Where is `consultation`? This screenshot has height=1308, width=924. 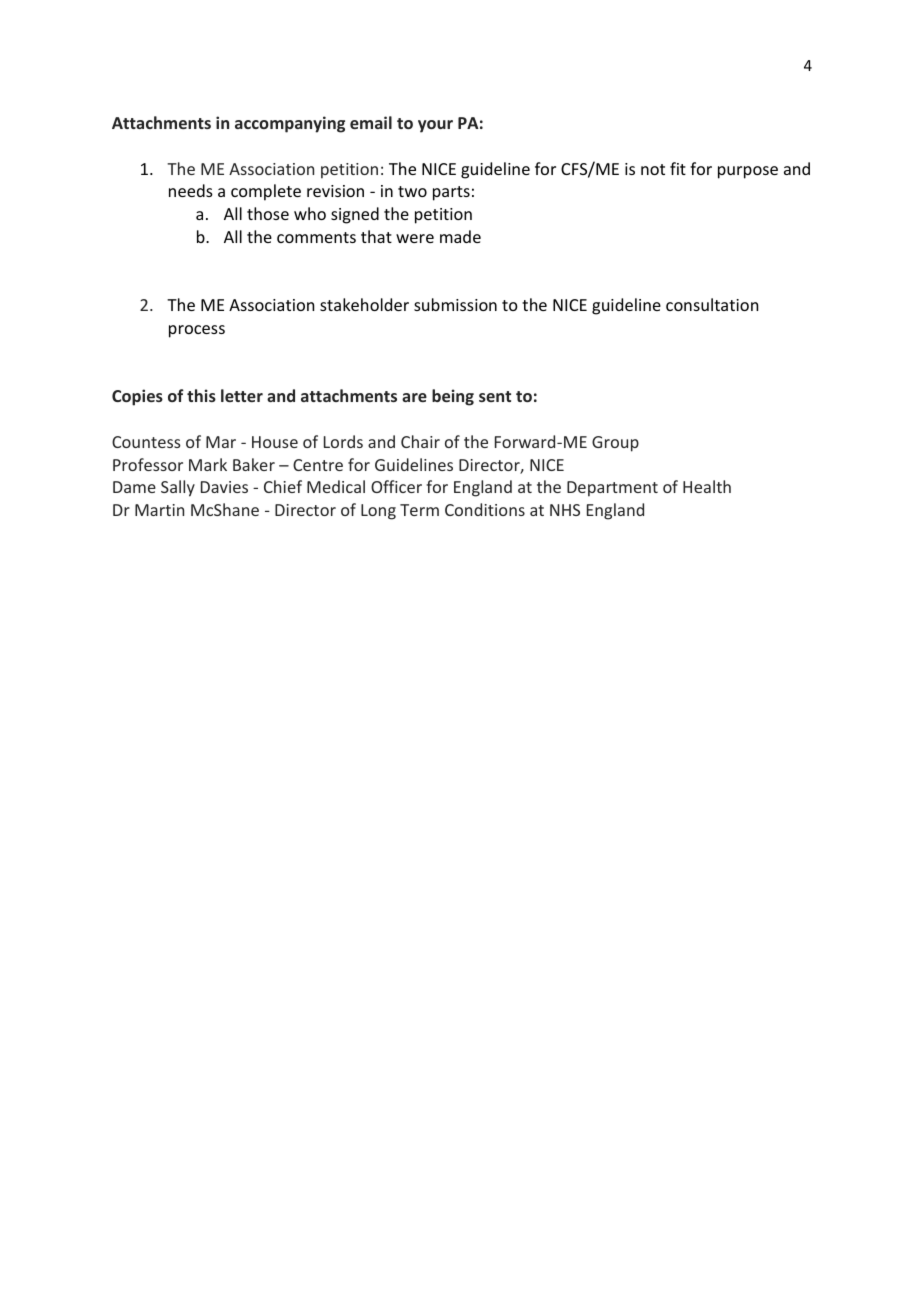 consultation is located at coordinates (712, 304).
